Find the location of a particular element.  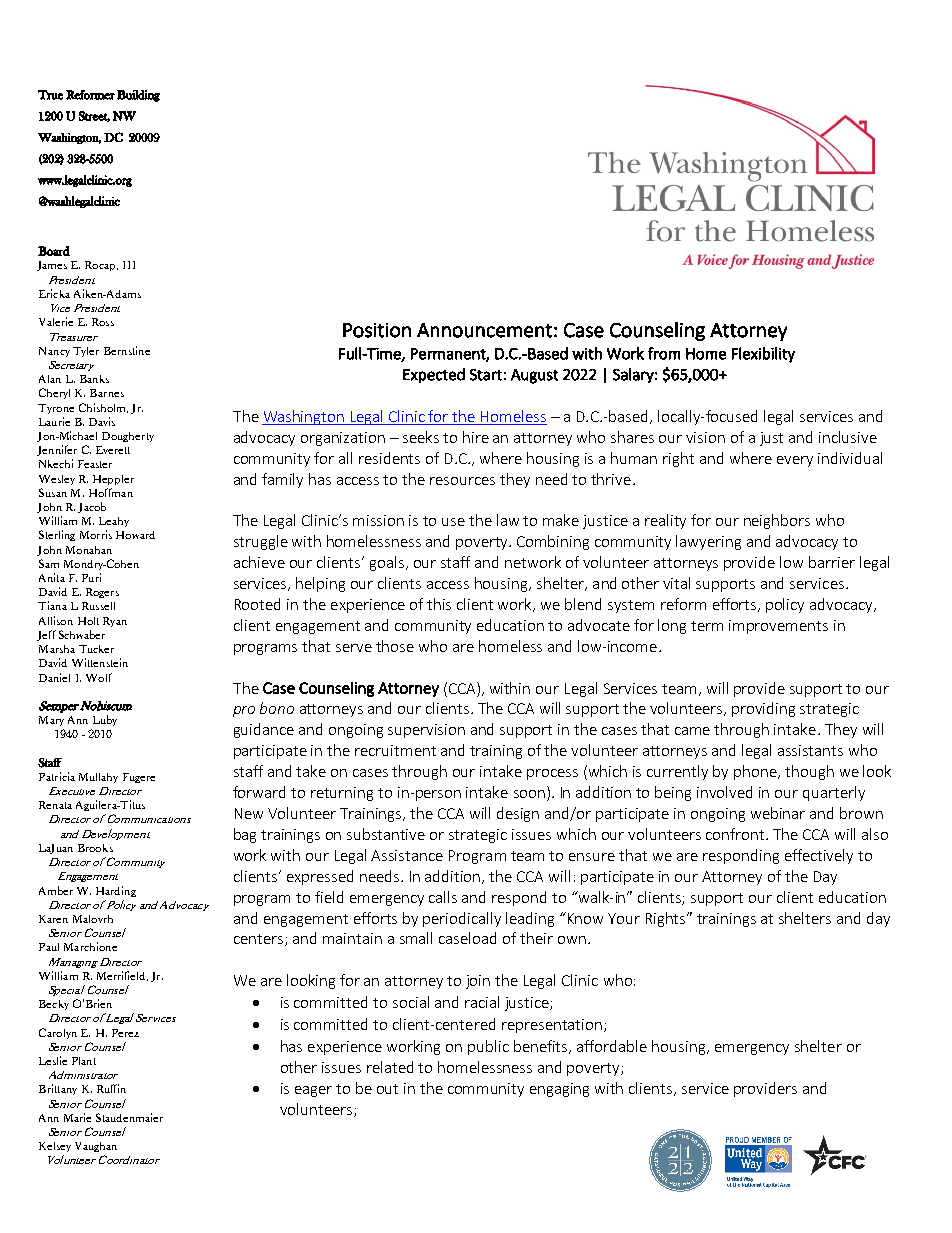

periodically is located at coordinates (462, 919).
